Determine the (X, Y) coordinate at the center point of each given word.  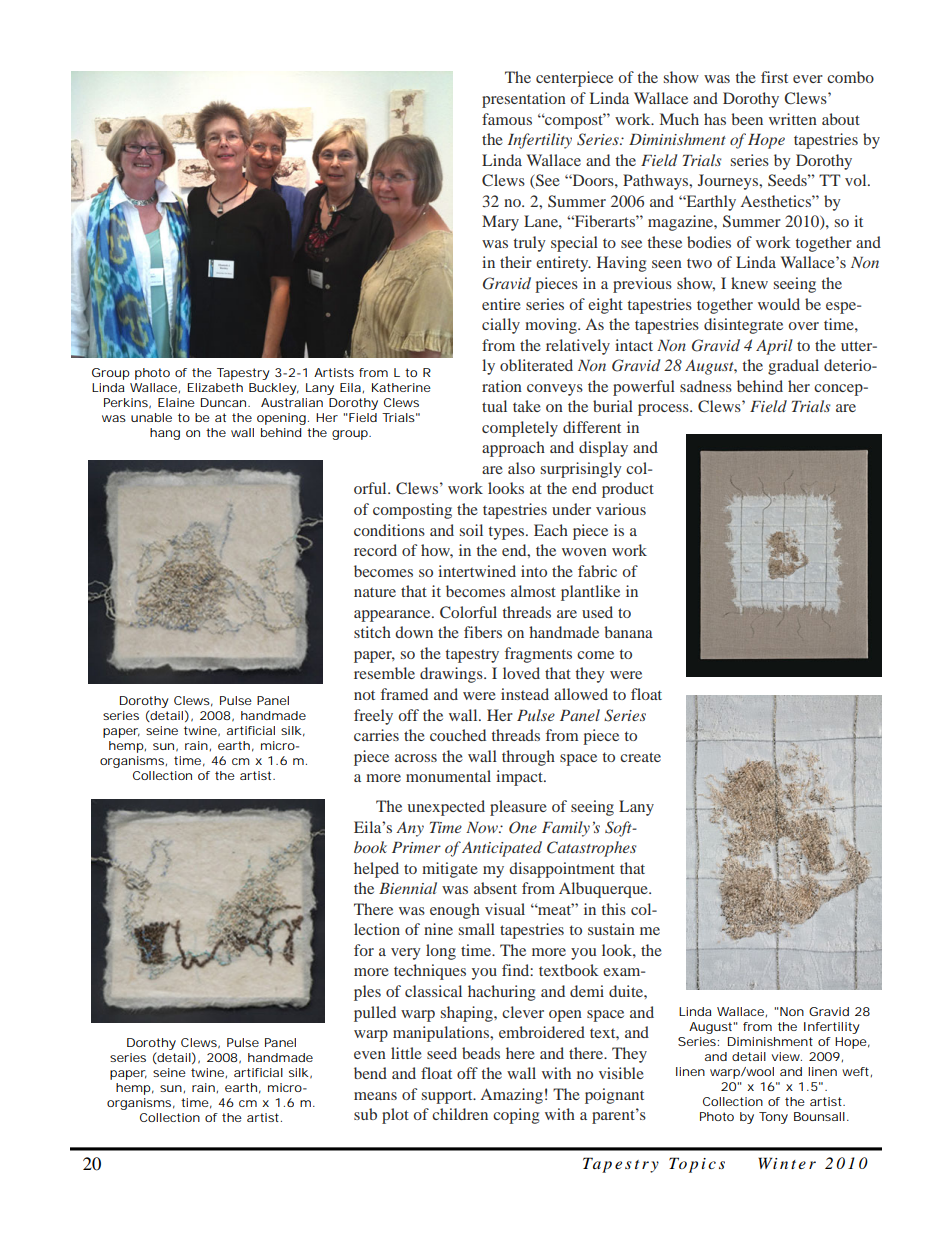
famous (507, 119)
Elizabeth (215, 387)
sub (365, 1114)
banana (628, 632)
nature (375, 592)
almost (533, 591)
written (793, 119)
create (640, 757)
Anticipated (502, 849)
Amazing (511, 1096)
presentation (524, 100)
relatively (578, 347)
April (774, 347)
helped (376, 870)
